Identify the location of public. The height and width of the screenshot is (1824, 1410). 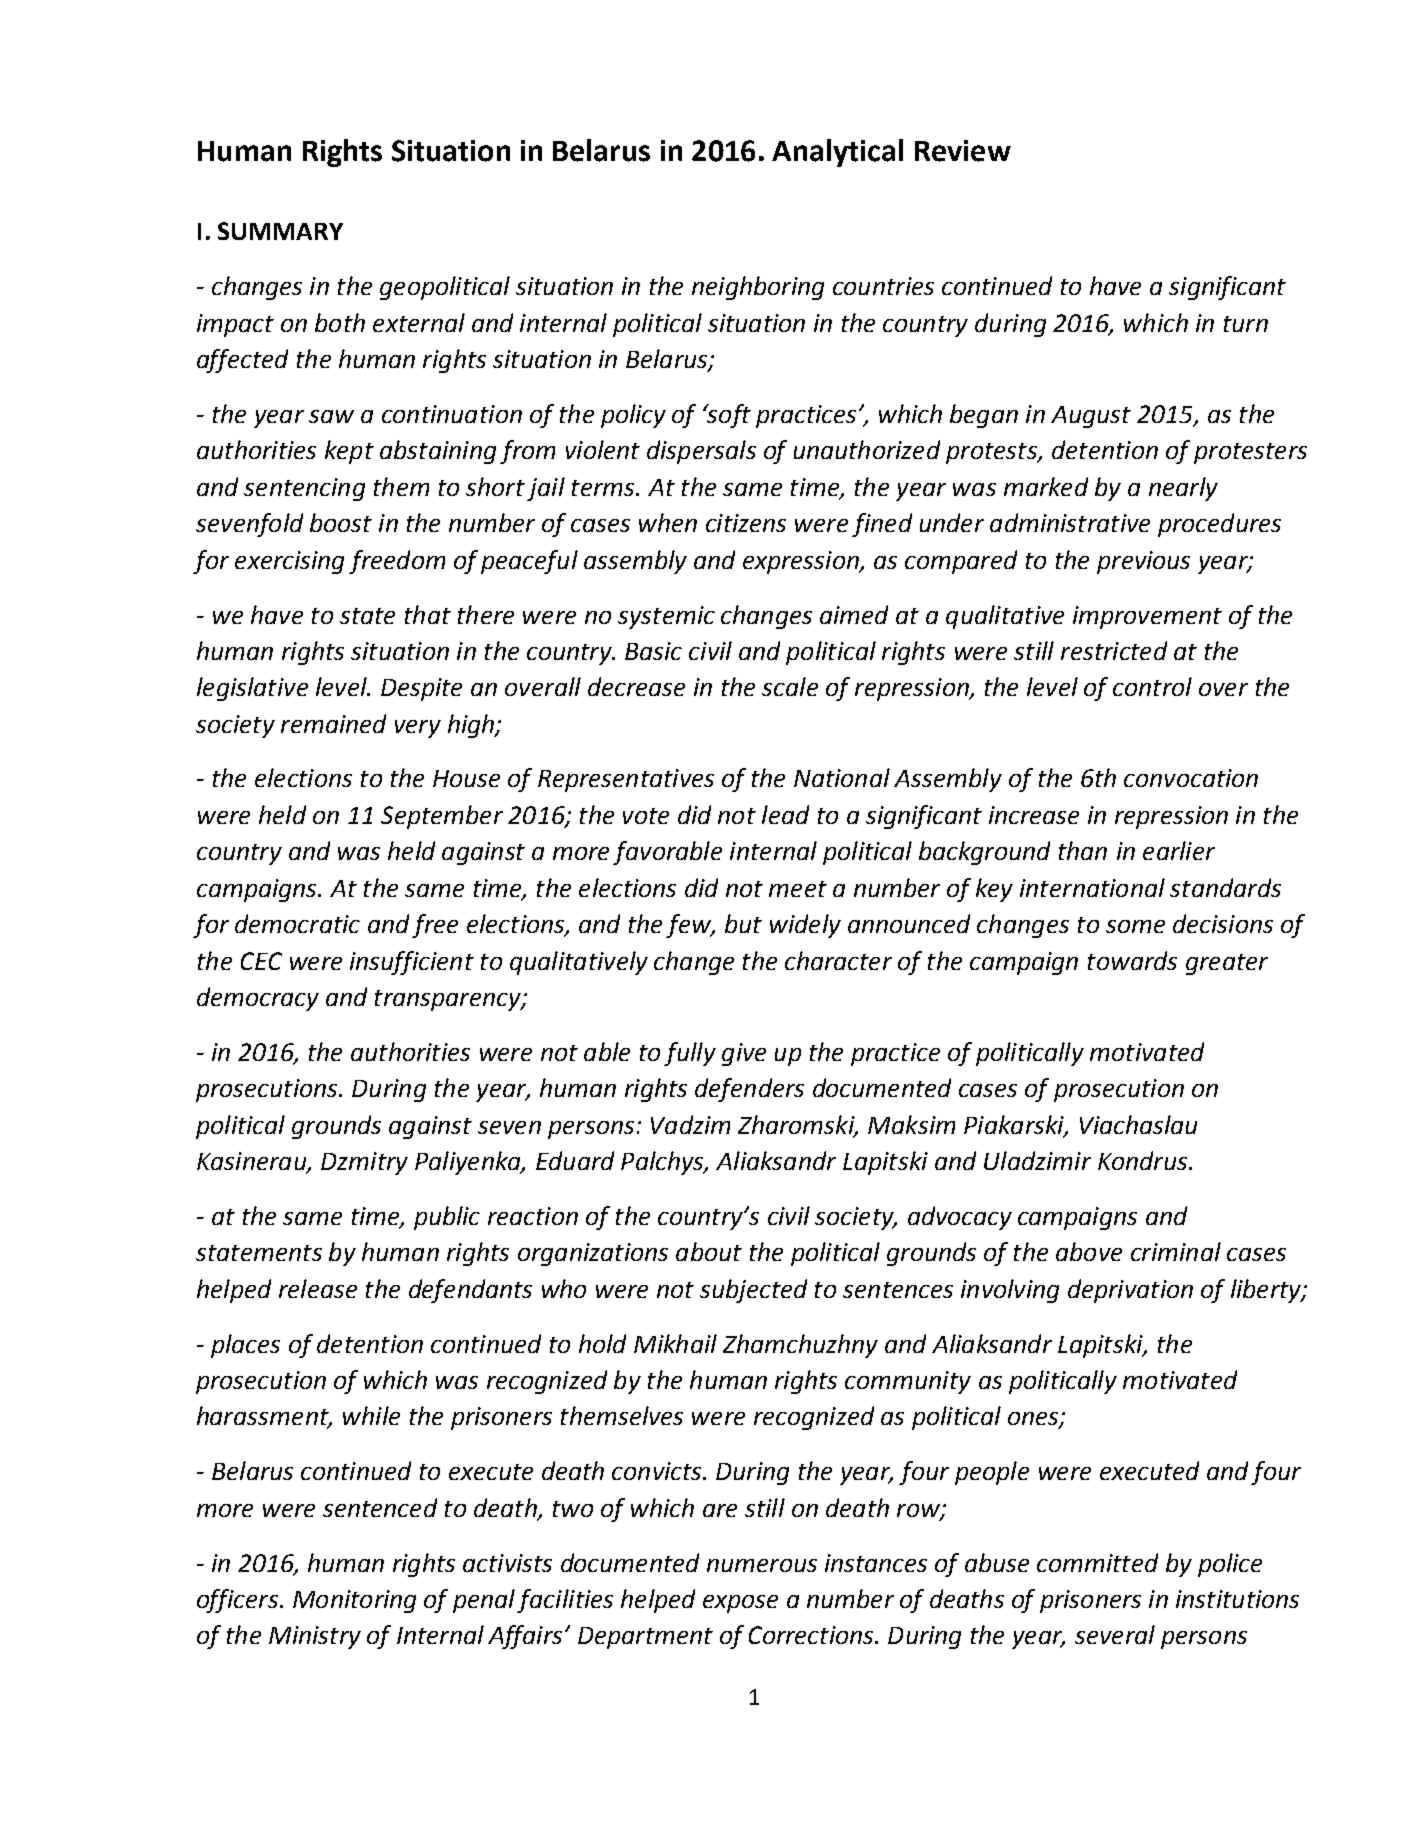
(447, 1218).
